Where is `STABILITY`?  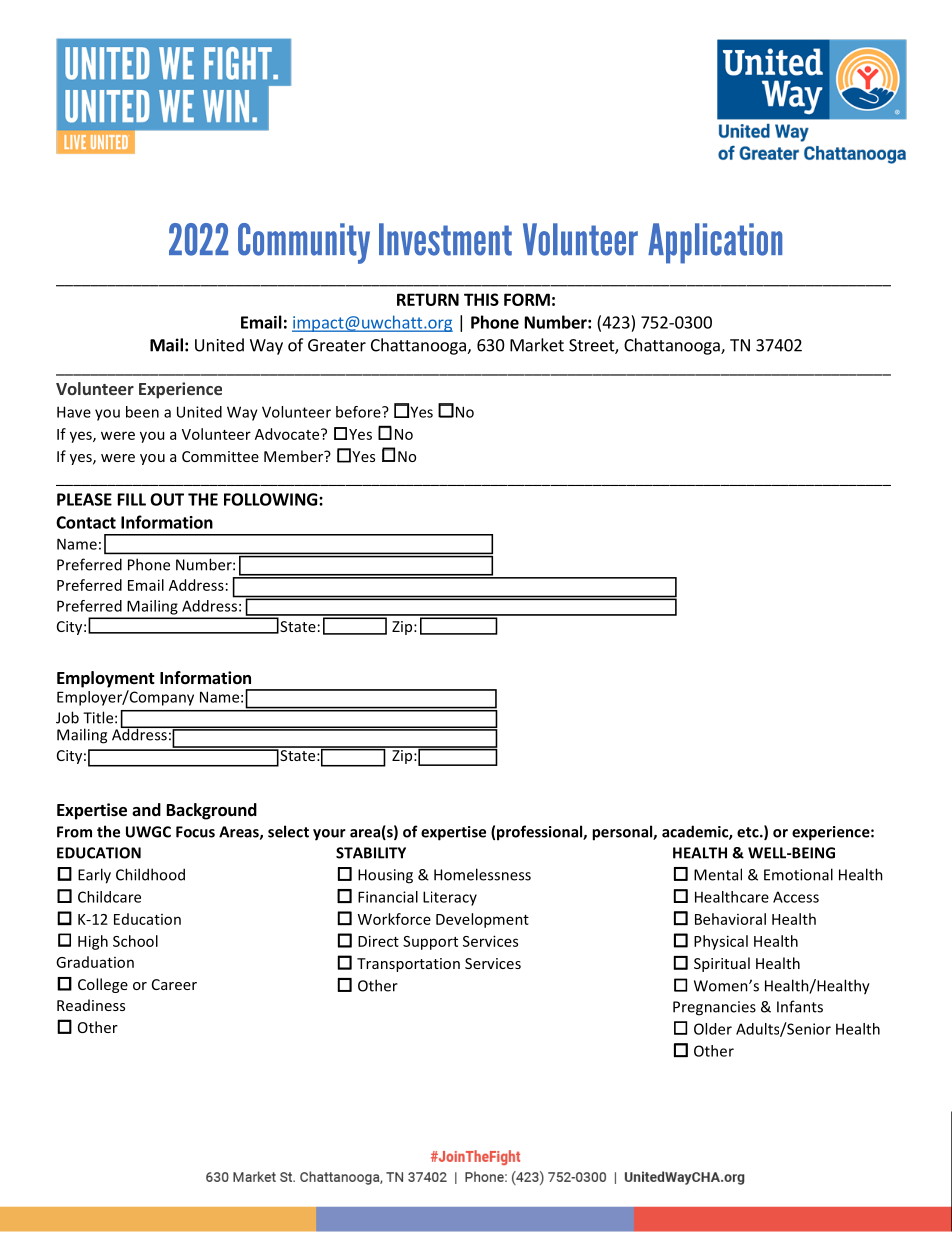
STABILITY is located at coordinates (371, 853).
